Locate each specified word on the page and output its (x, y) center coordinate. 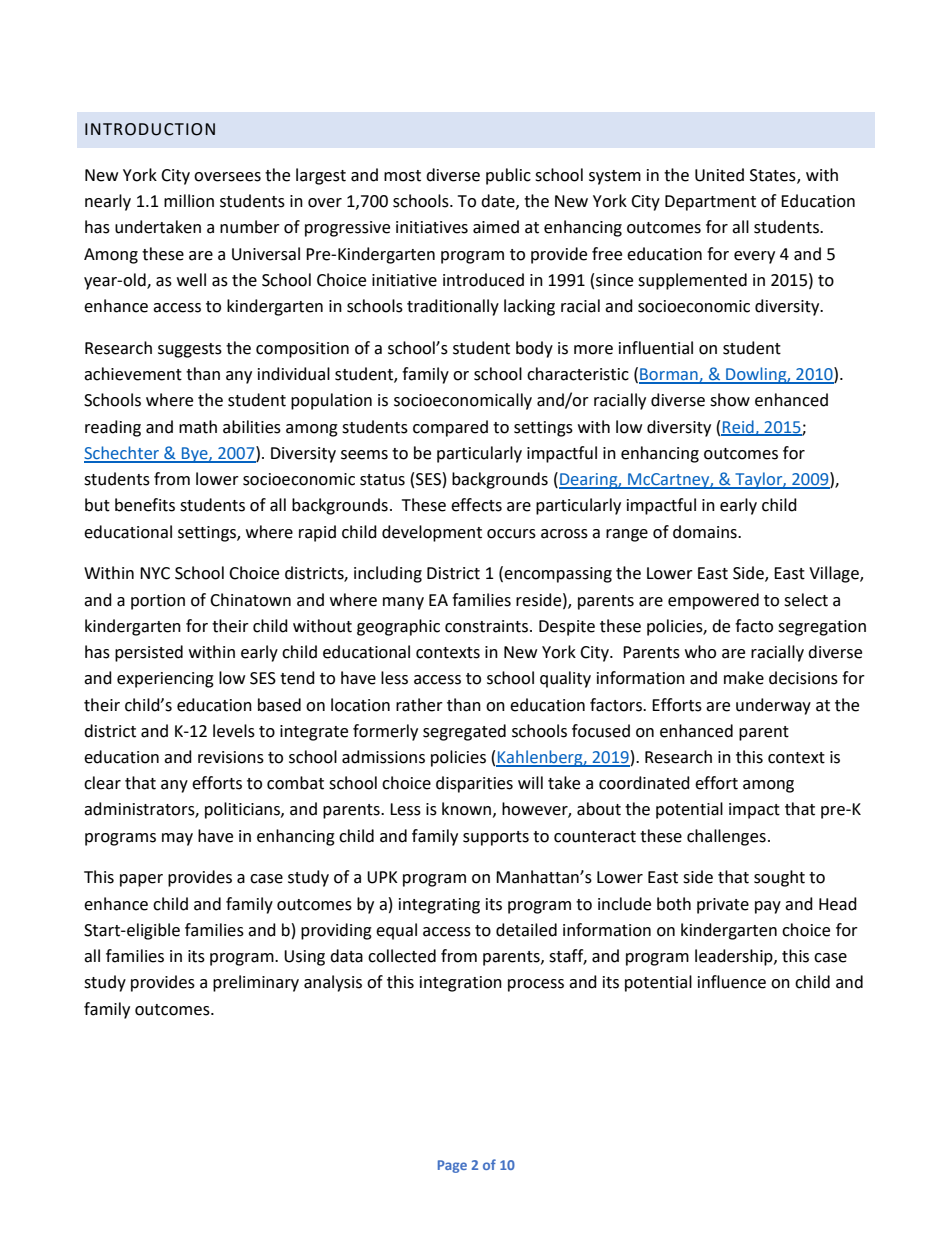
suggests (190, 350)
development (432, 533)
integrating (439, 906)
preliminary (256, 983)
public (508, 176)
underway (773, 706)
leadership (735, 957)
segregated (464, 732)
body (534, 349)
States (774, 176)
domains (706, 532)
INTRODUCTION (150, 129)
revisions (231, 757)
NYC (155, 573)
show (730, 400)
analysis (333, 983)
